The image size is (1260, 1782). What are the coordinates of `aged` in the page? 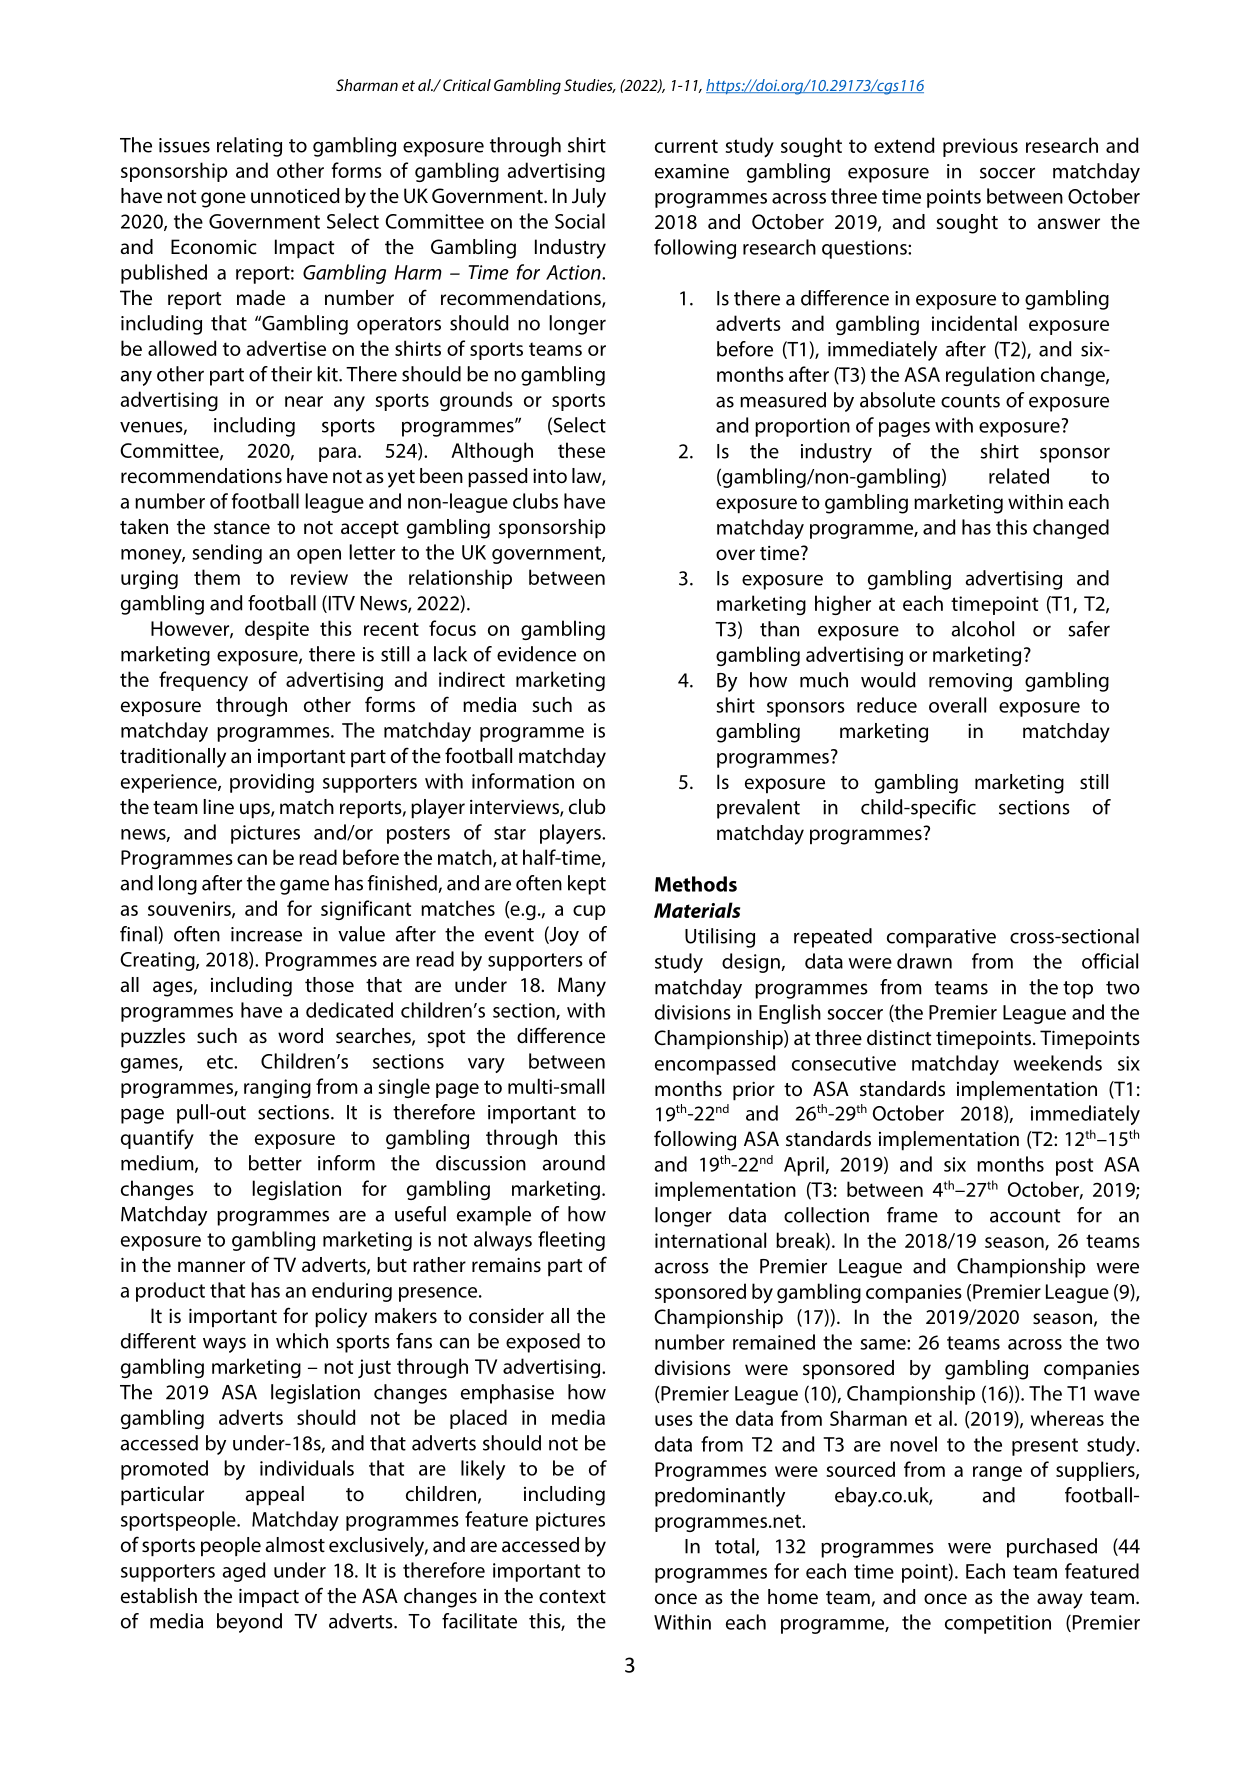 It's located at (244, 1572).
